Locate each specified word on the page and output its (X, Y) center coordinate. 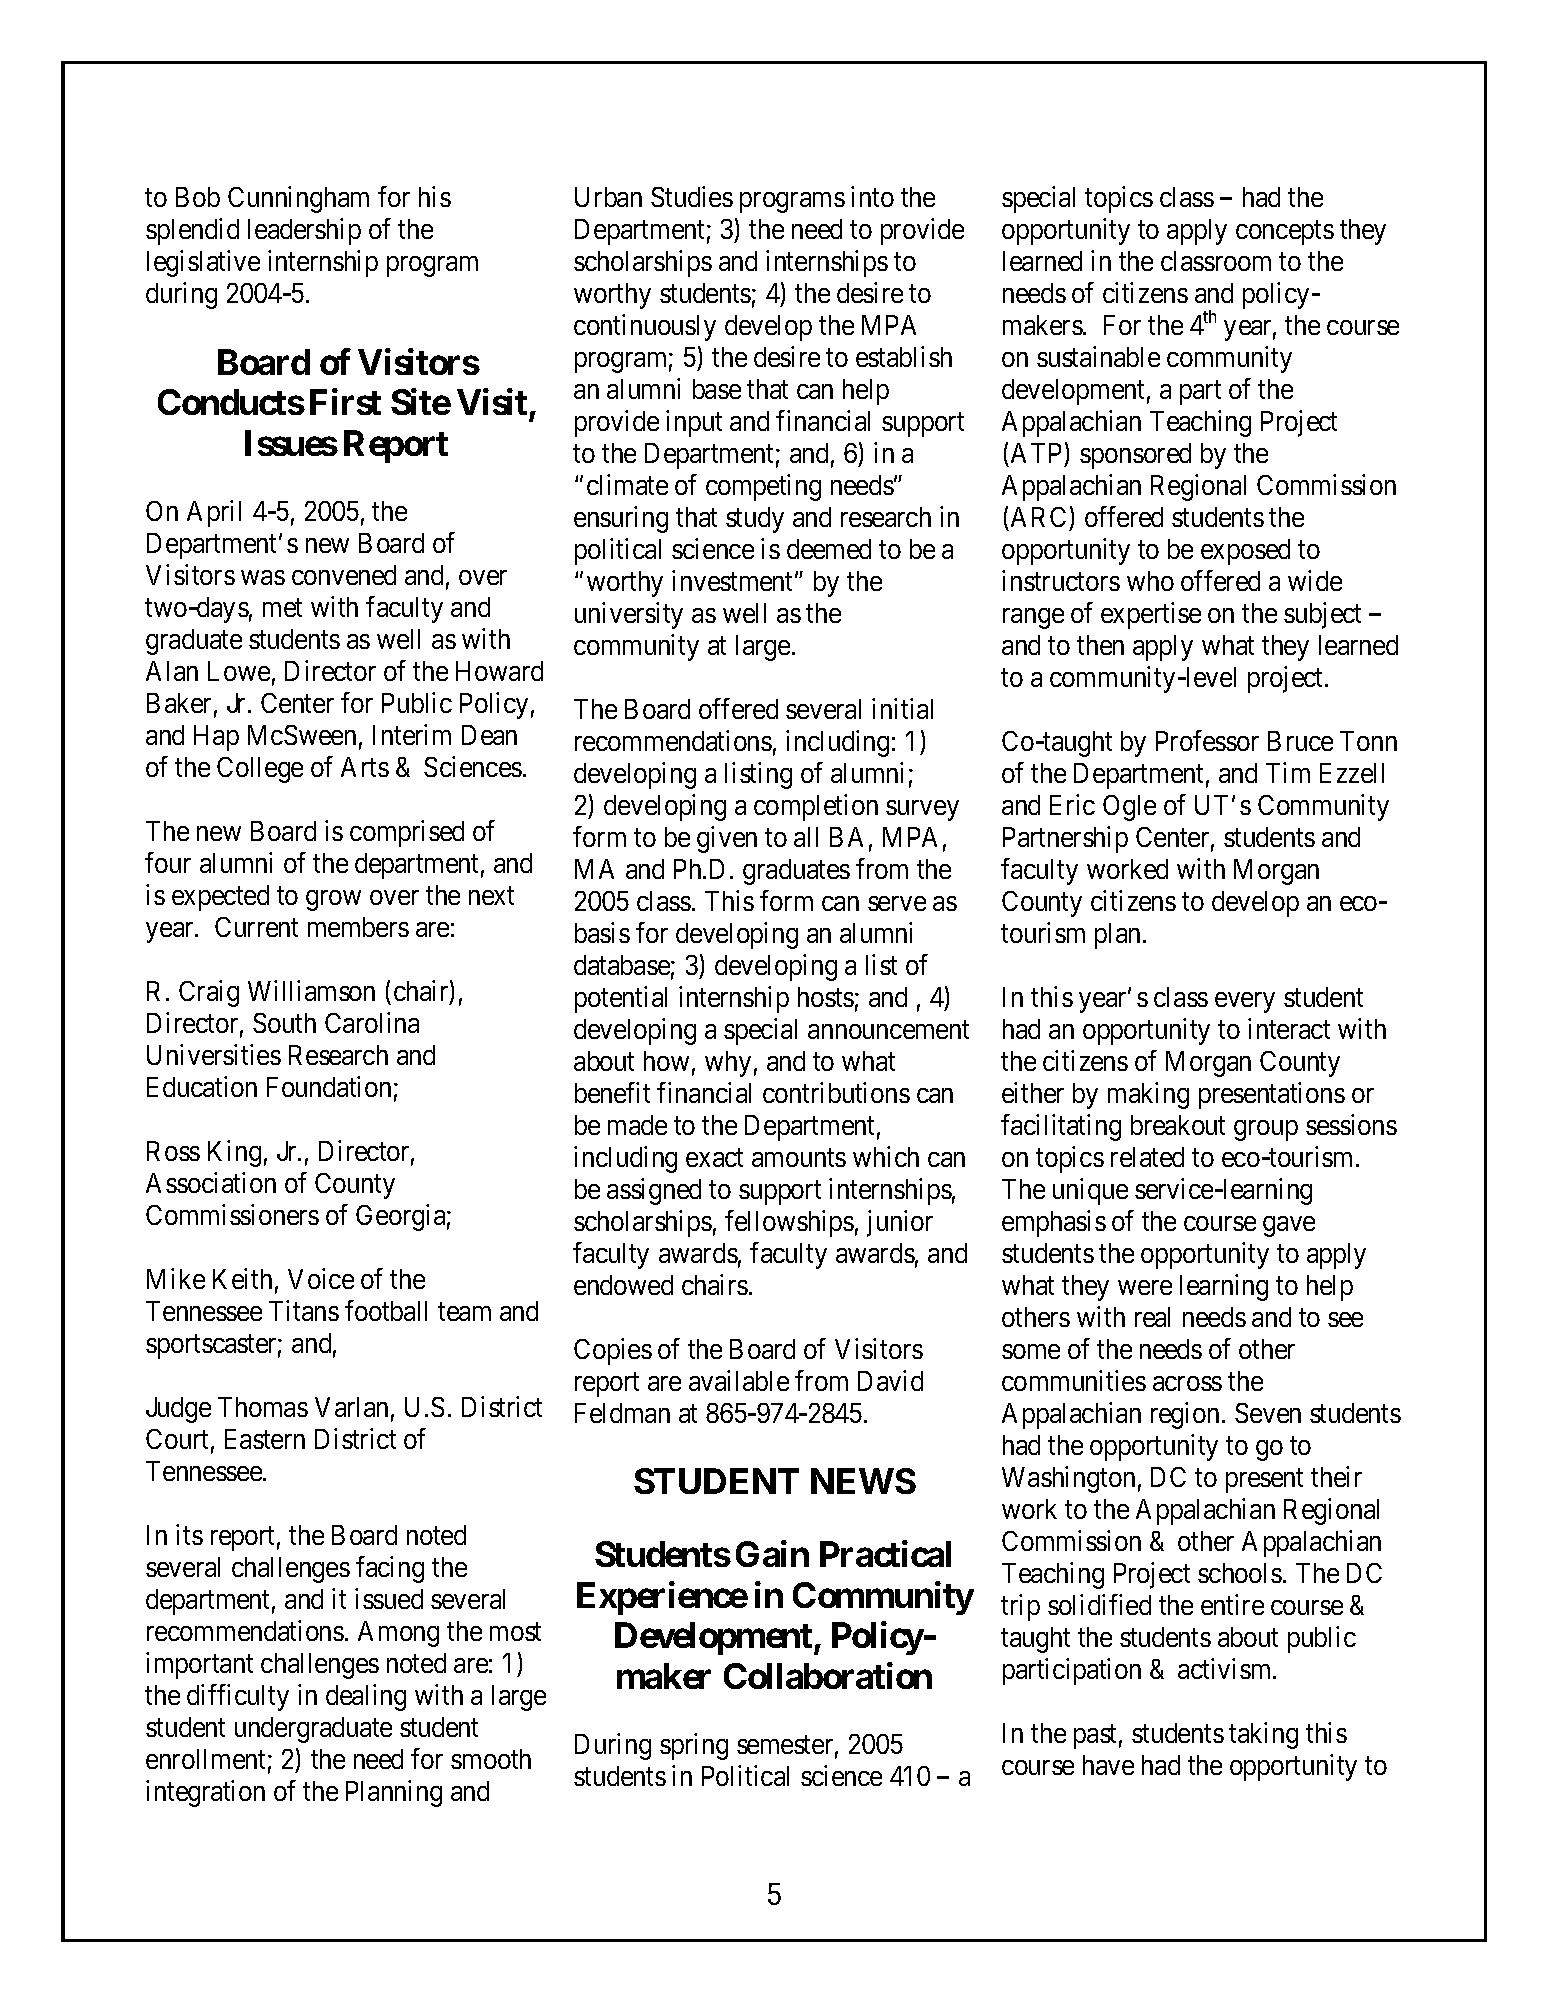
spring (694, 1746)
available (739, 1380)
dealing (366, 1697)
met (282, 608)
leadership (304, 231)
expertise (1151, 615)
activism (1226, 1668)
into (872, 196)
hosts (826, 997)
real (1152, 1317)
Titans (304, 1310)
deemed (829, 549)
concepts (1285, 233)
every (1245, 1002)
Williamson (311, 990)
